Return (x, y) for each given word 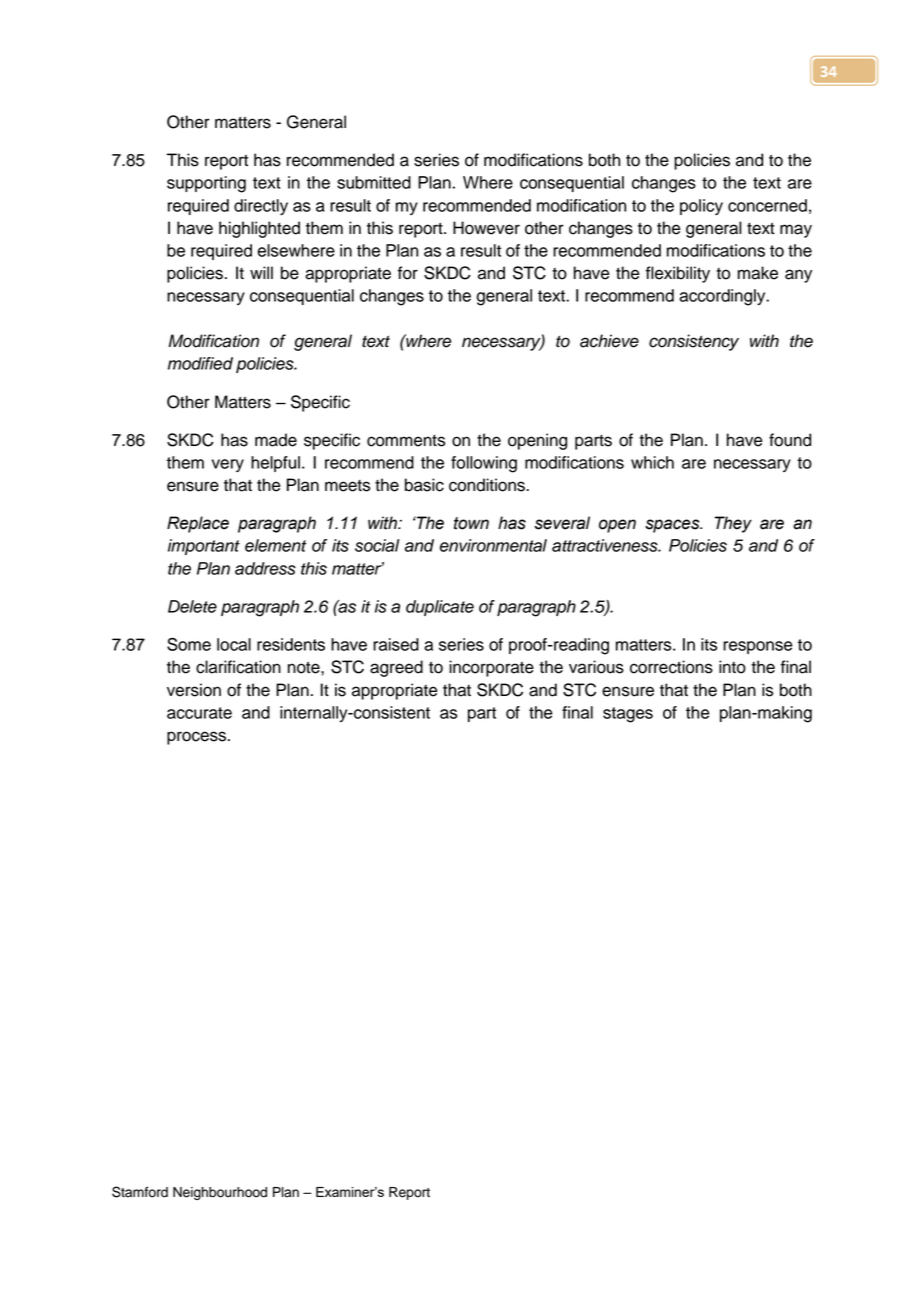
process (198, 738)
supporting (206, 184)
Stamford (140, 1192)
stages (628, 715)
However (486, 228)
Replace (198, 524)
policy (701, 207)
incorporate (491, 668)
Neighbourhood (220, 1193)
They (733, 524)
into (732, 667)
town (471, 523)
